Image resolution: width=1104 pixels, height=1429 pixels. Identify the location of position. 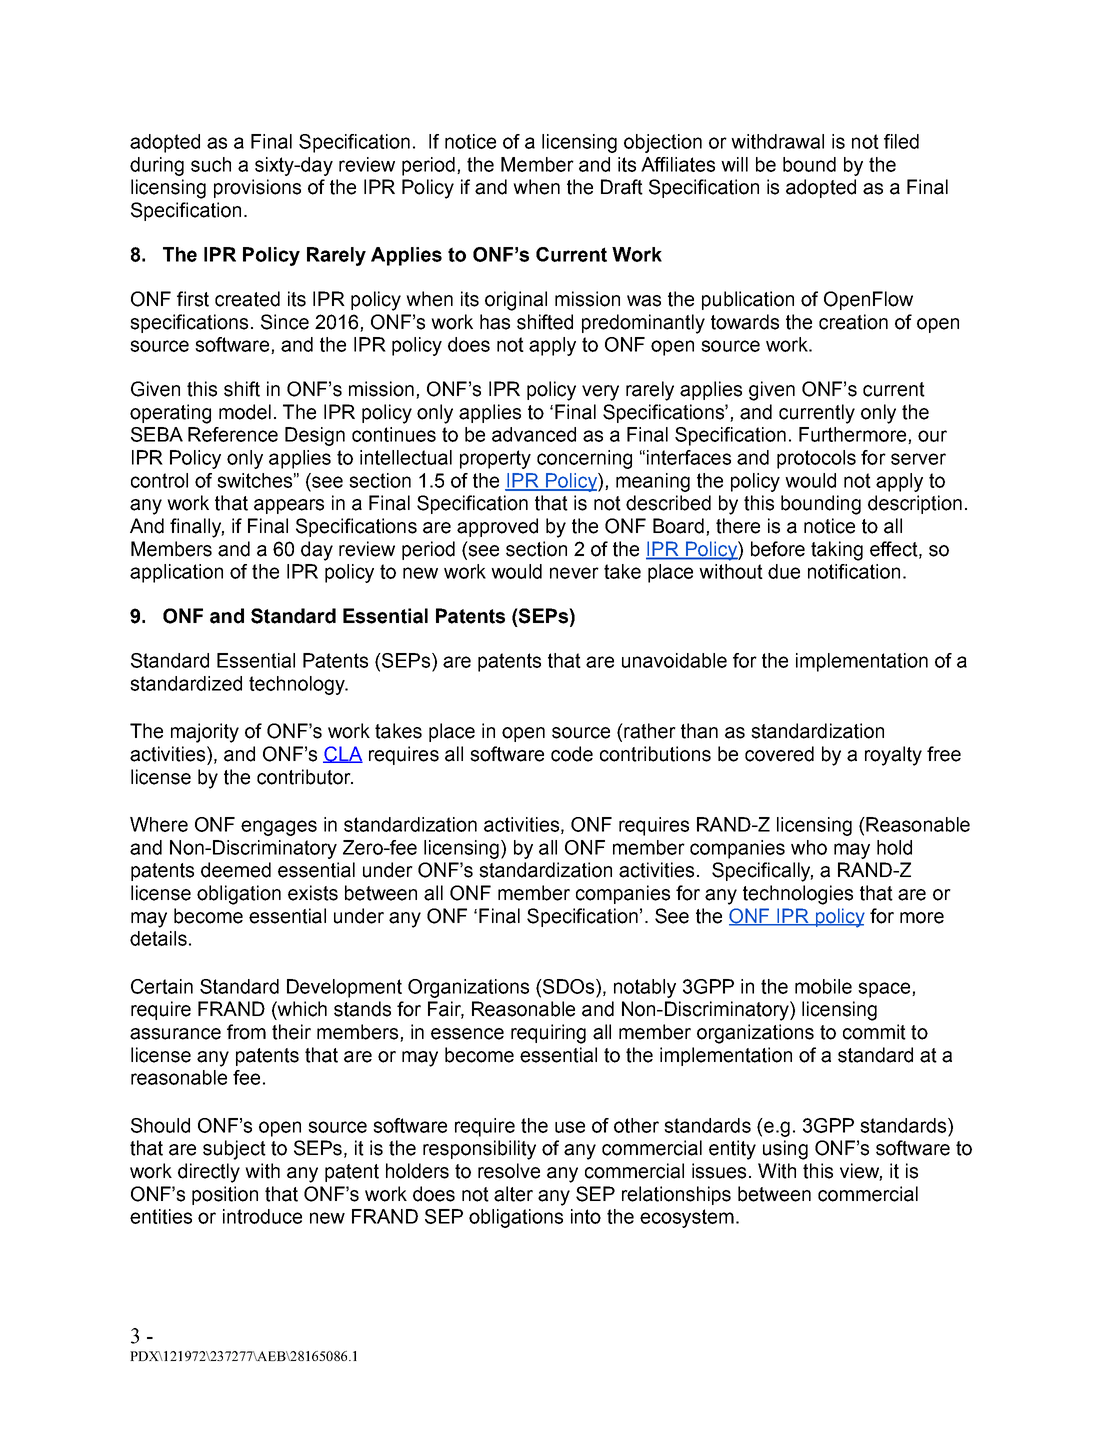
(225, 1195).
